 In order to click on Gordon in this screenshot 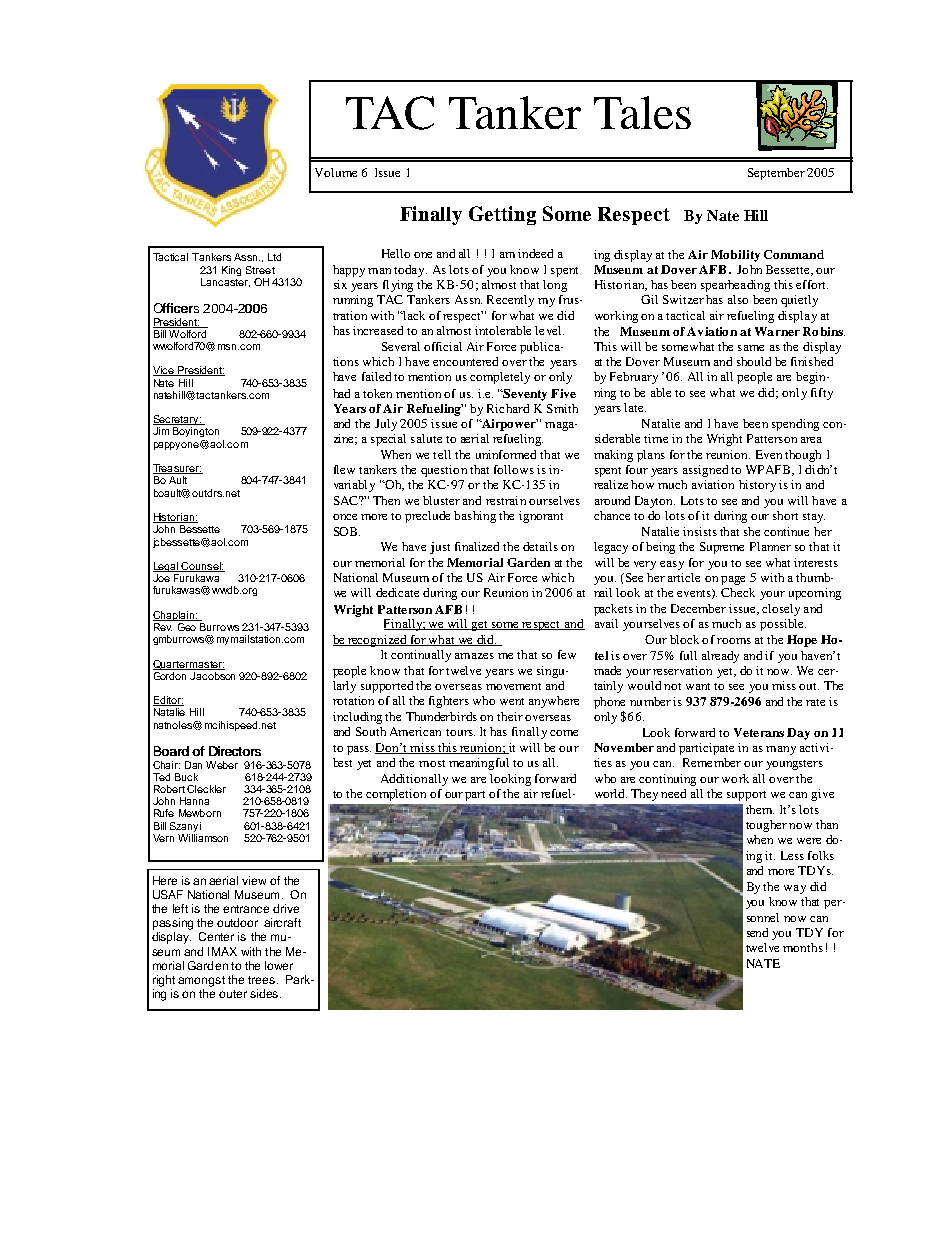, I will do `click(171, 674)`.
